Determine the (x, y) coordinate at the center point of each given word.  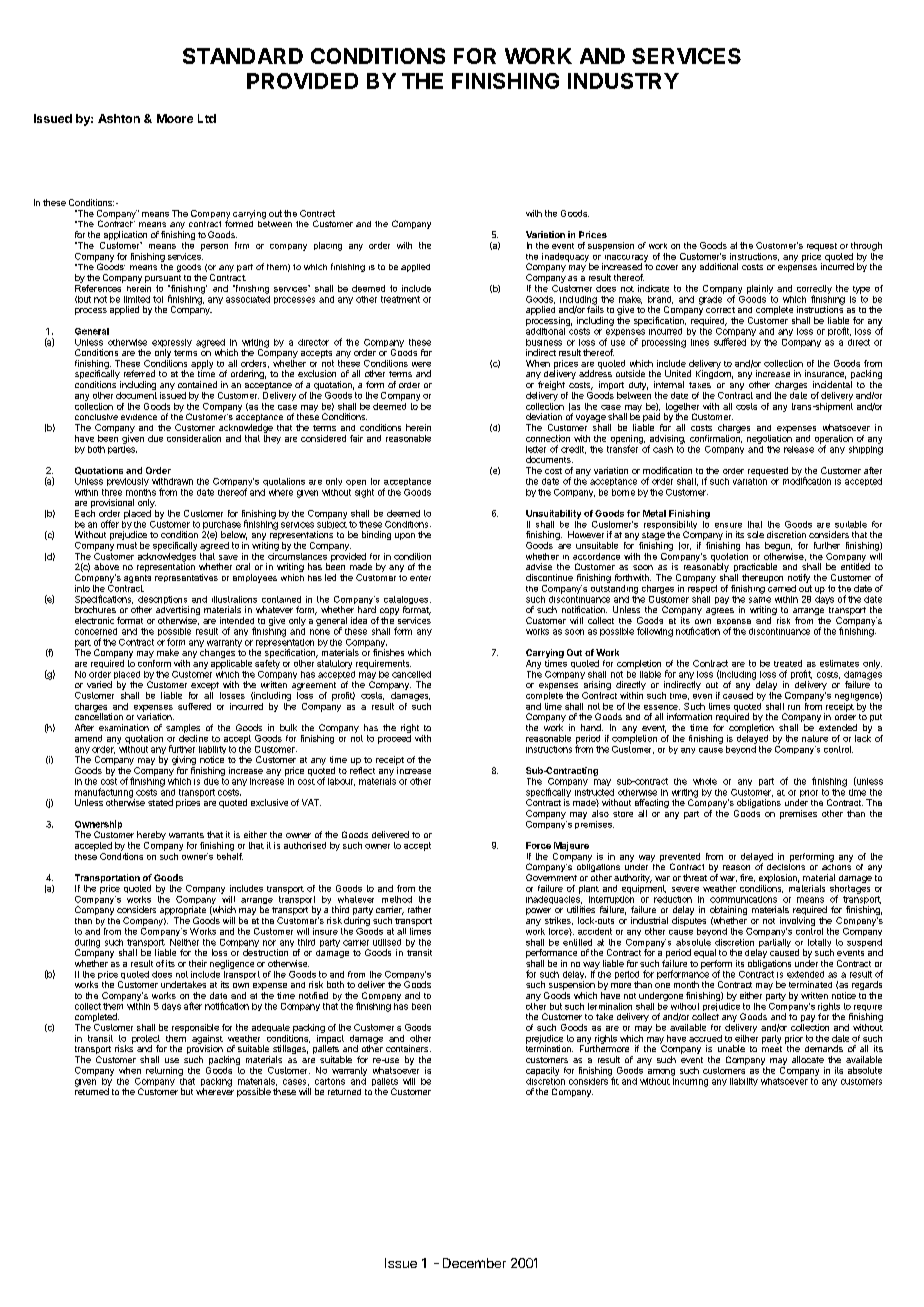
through (866, 246)
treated (788, 663)
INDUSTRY (623, 81)
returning (164, 1071)
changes (217, 653)
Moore (175, 118)
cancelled (411, 674)
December (474, 1263)
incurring (690, 1081)
